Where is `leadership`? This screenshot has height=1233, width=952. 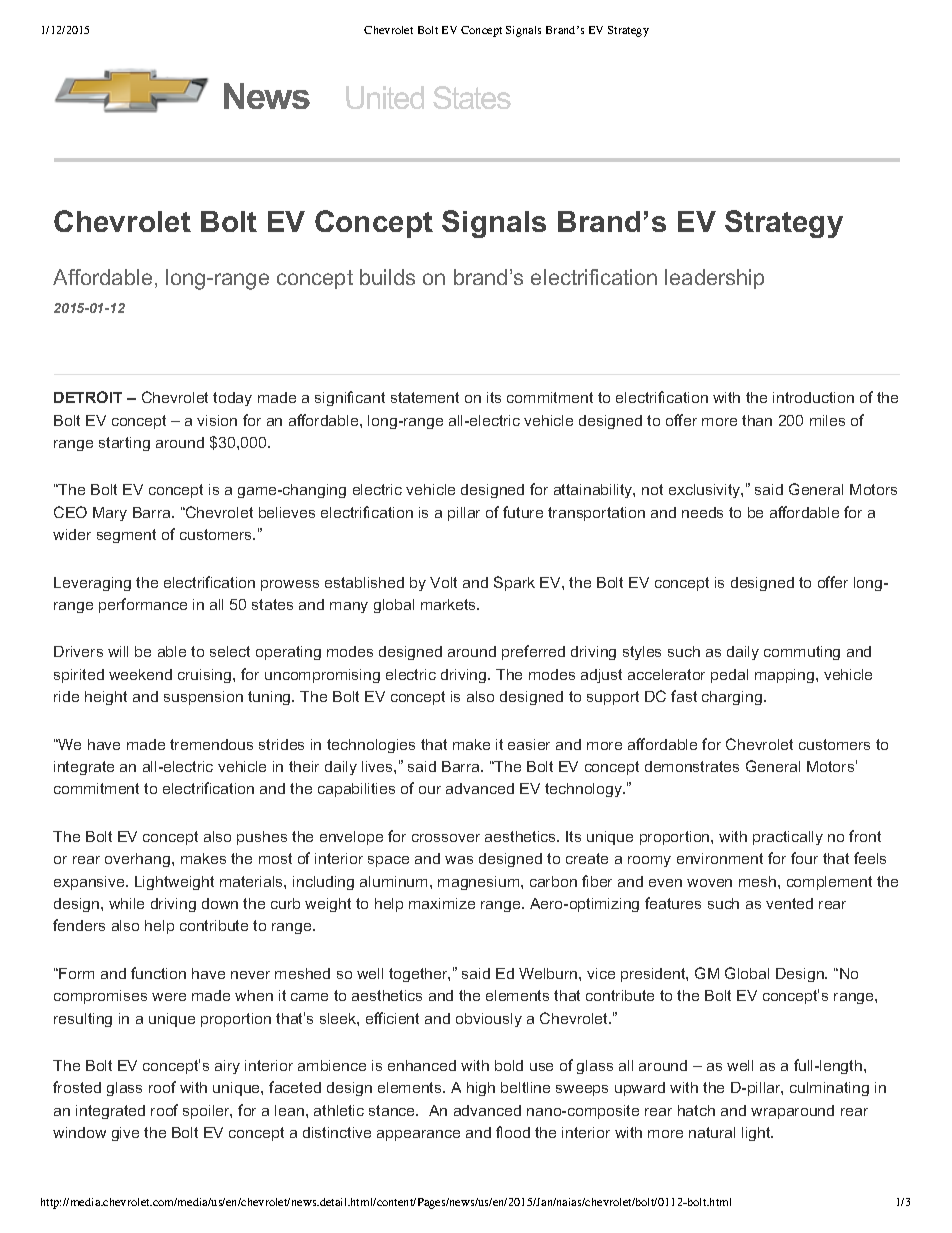
leadership is located at coordinates (714, 279).
